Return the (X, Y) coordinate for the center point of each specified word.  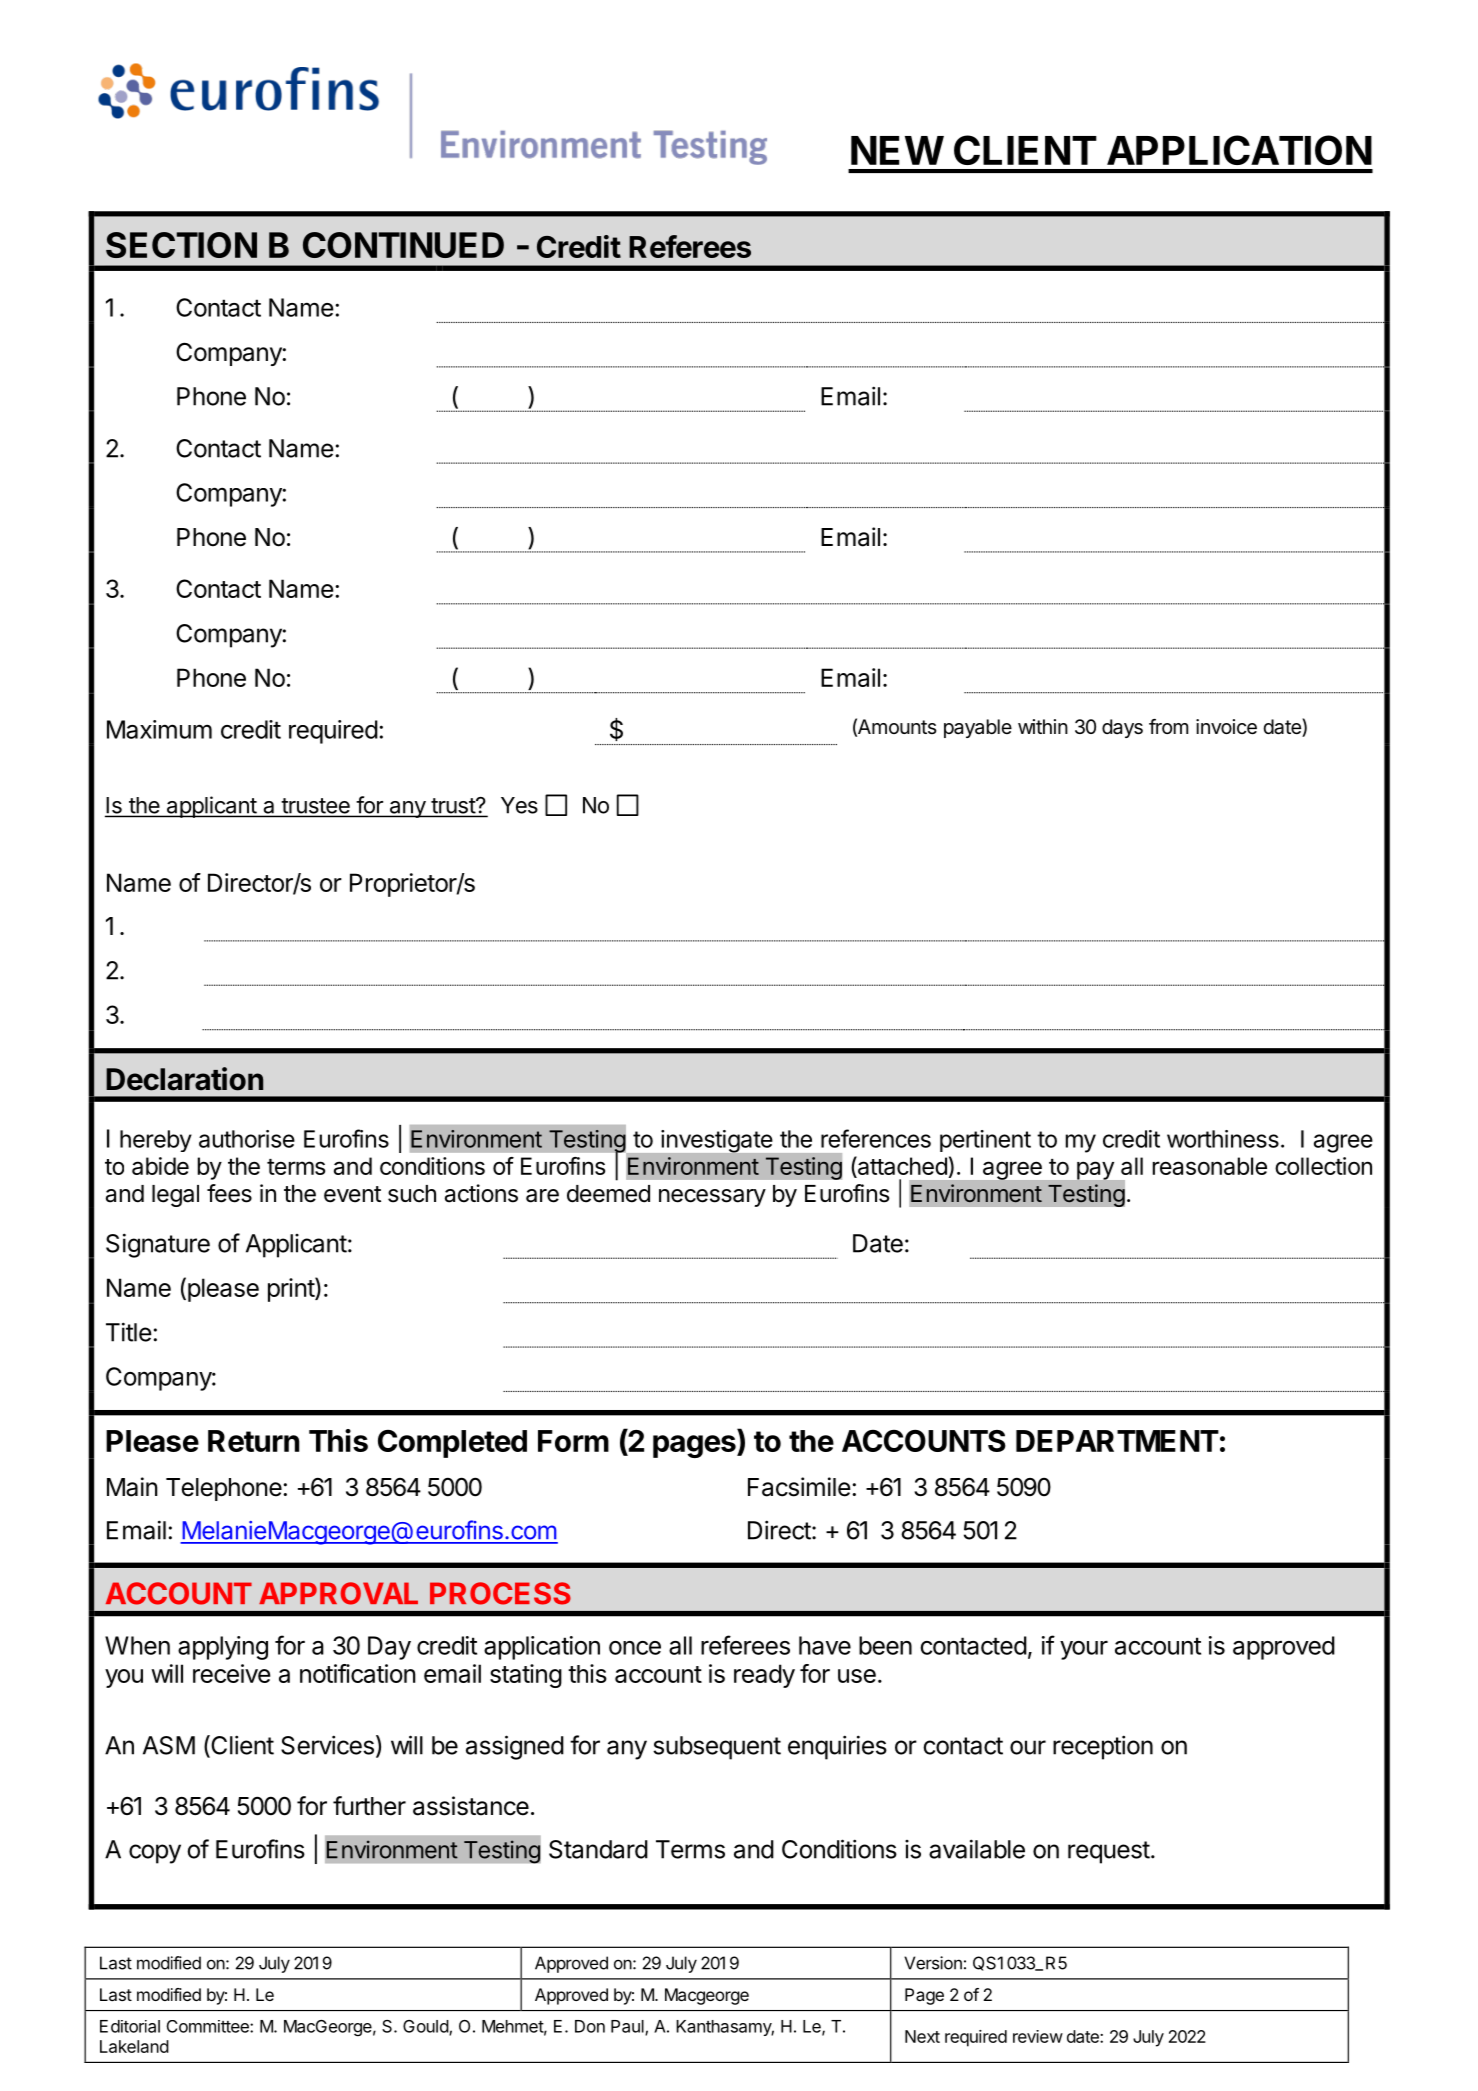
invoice (1226, 727)
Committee (209, 2026)
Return (253, 1441)
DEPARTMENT (1117, 1441)
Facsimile (799, 1487)
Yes (519, 805)
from (1168, 726)
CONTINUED (403, 245)
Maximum (159, 729)
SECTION (181, 245)
